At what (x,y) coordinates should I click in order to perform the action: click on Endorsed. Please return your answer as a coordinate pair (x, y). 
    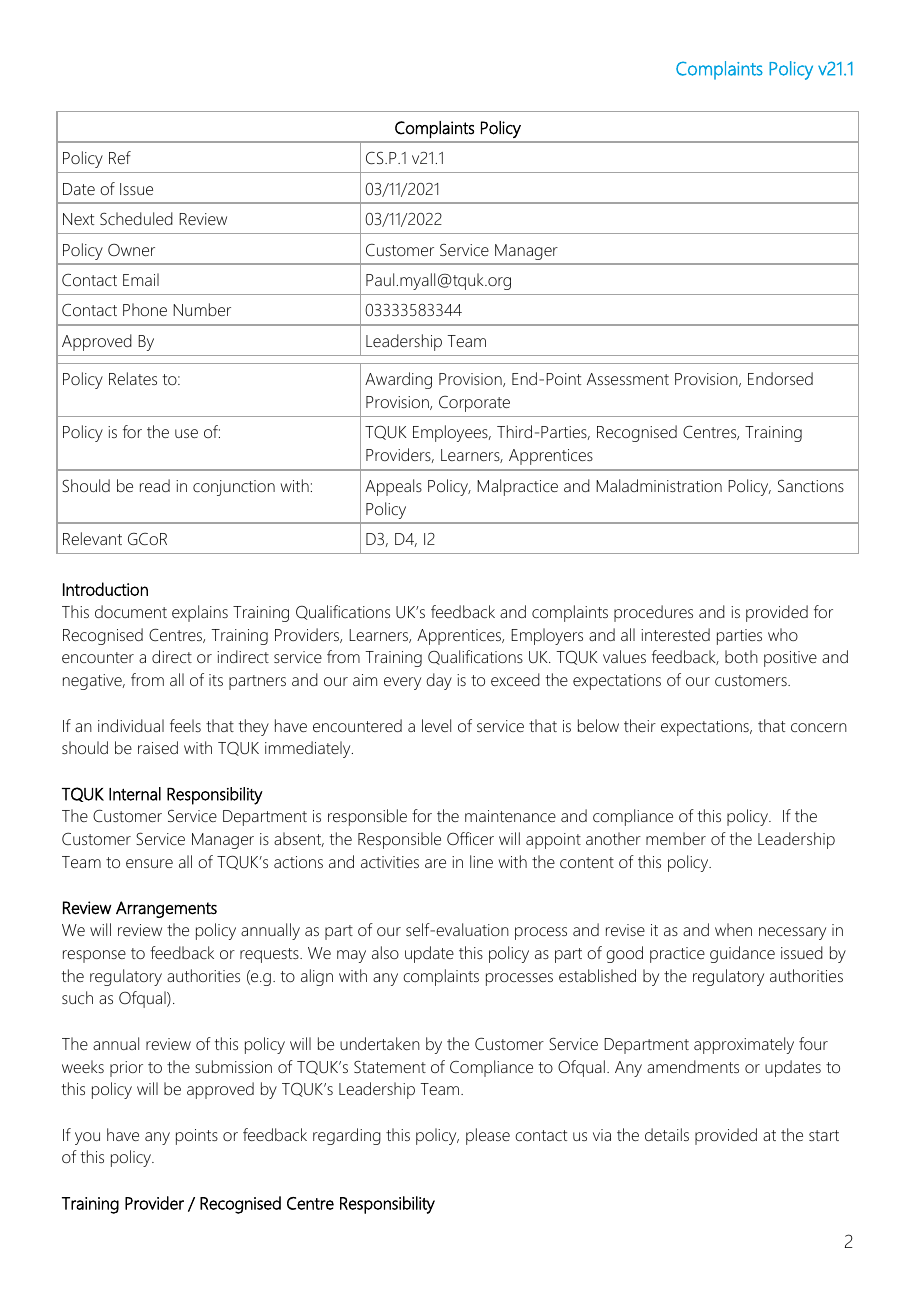
    Looking at the image, I should click on (780, 378).
